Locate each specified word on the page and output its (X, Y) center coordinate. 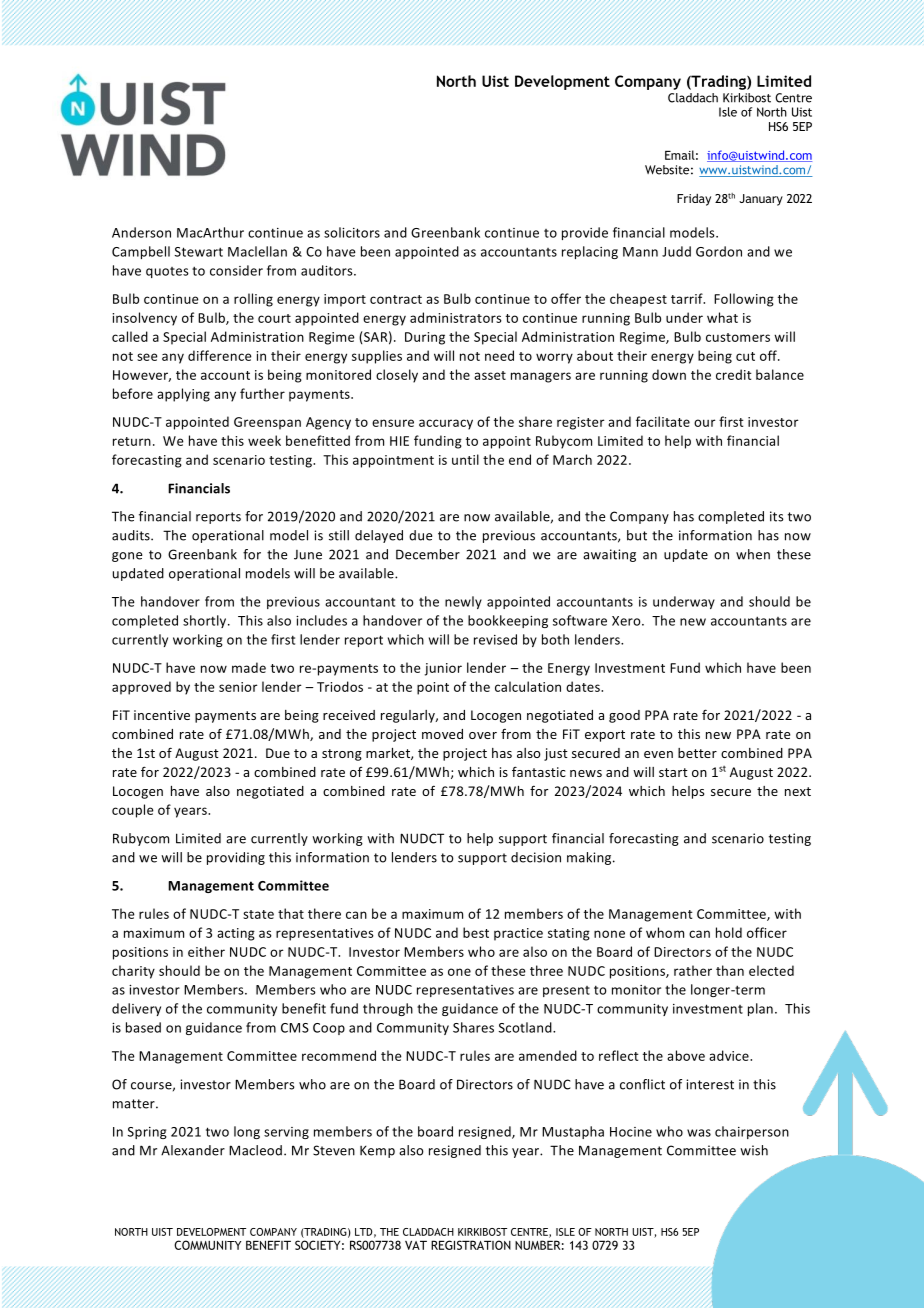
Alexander (193, 1150)
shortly (206, 621)
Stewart (199, 252)
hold (729, 932)
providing (236, 858)
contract (396, 299)
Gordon (719, 251)
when (753, 554)
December (428, 554)
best (476, 932)
